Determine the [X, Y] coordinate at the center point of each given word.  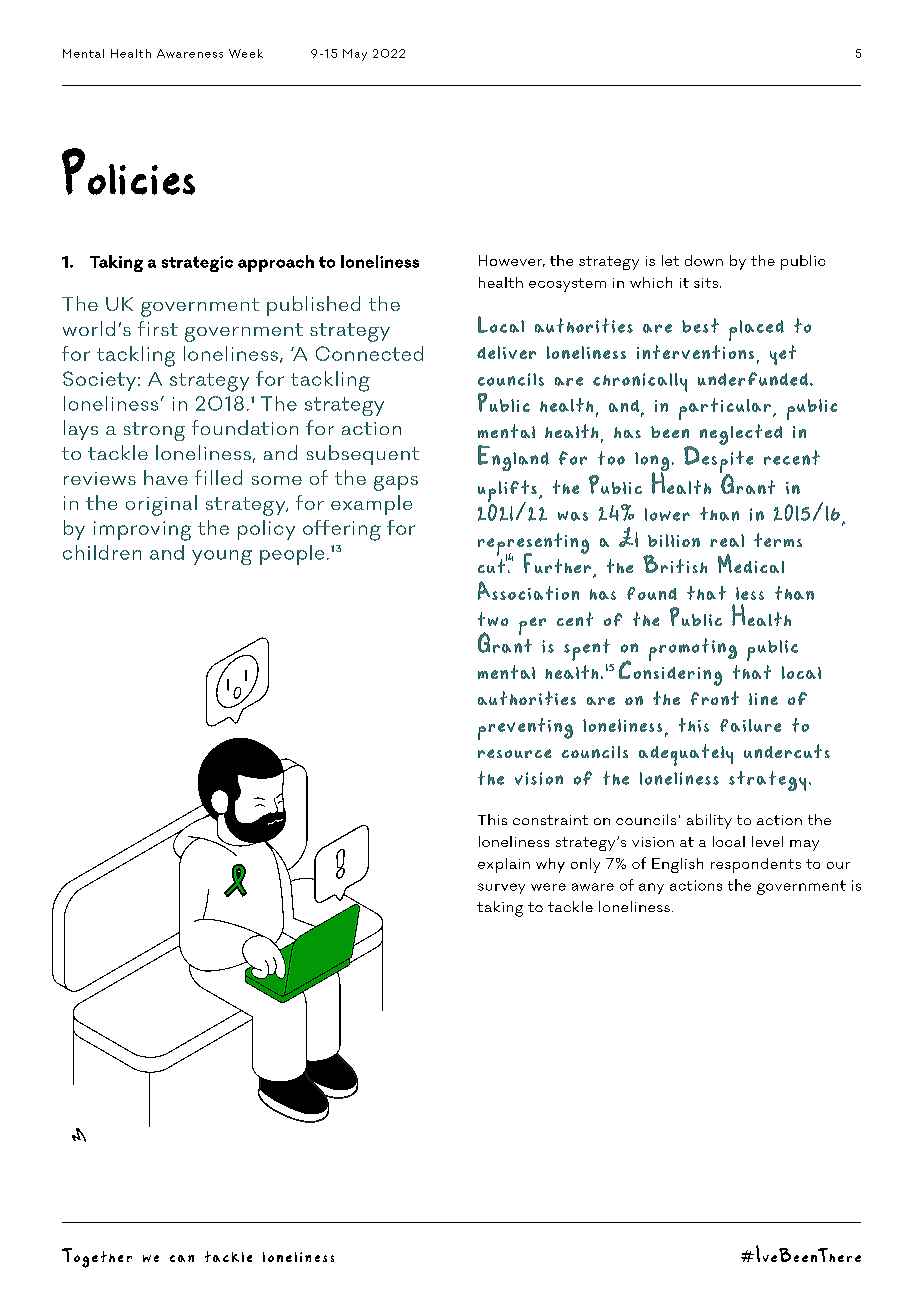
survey [501, 888]
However [512, 261]
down [704, 260]
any [651, 888]
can [182, 1258]
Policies [128, 171]
